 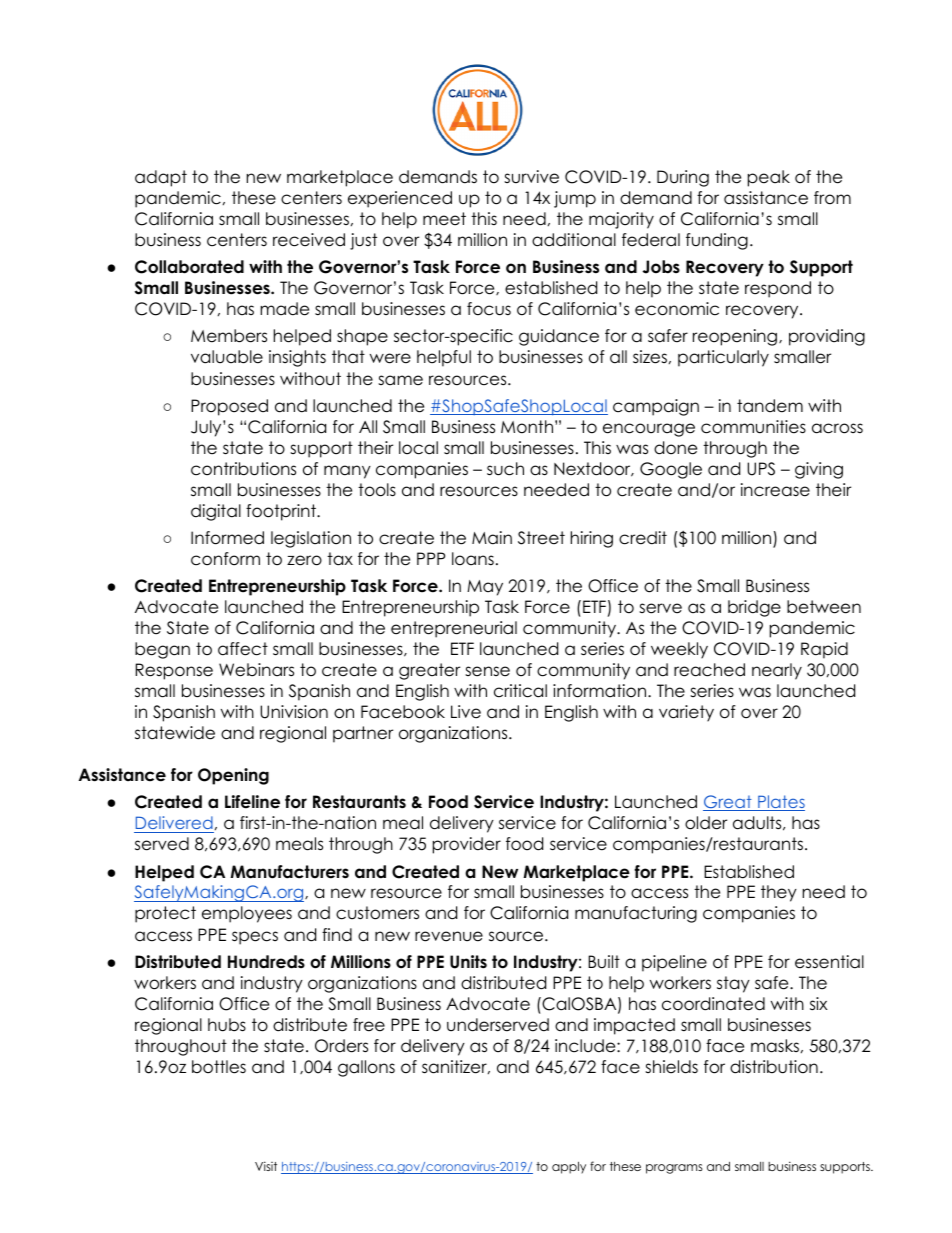 What do you see at coordinates (492, 538) in the page?
I see `Main` at bounding box center [492, 538].
